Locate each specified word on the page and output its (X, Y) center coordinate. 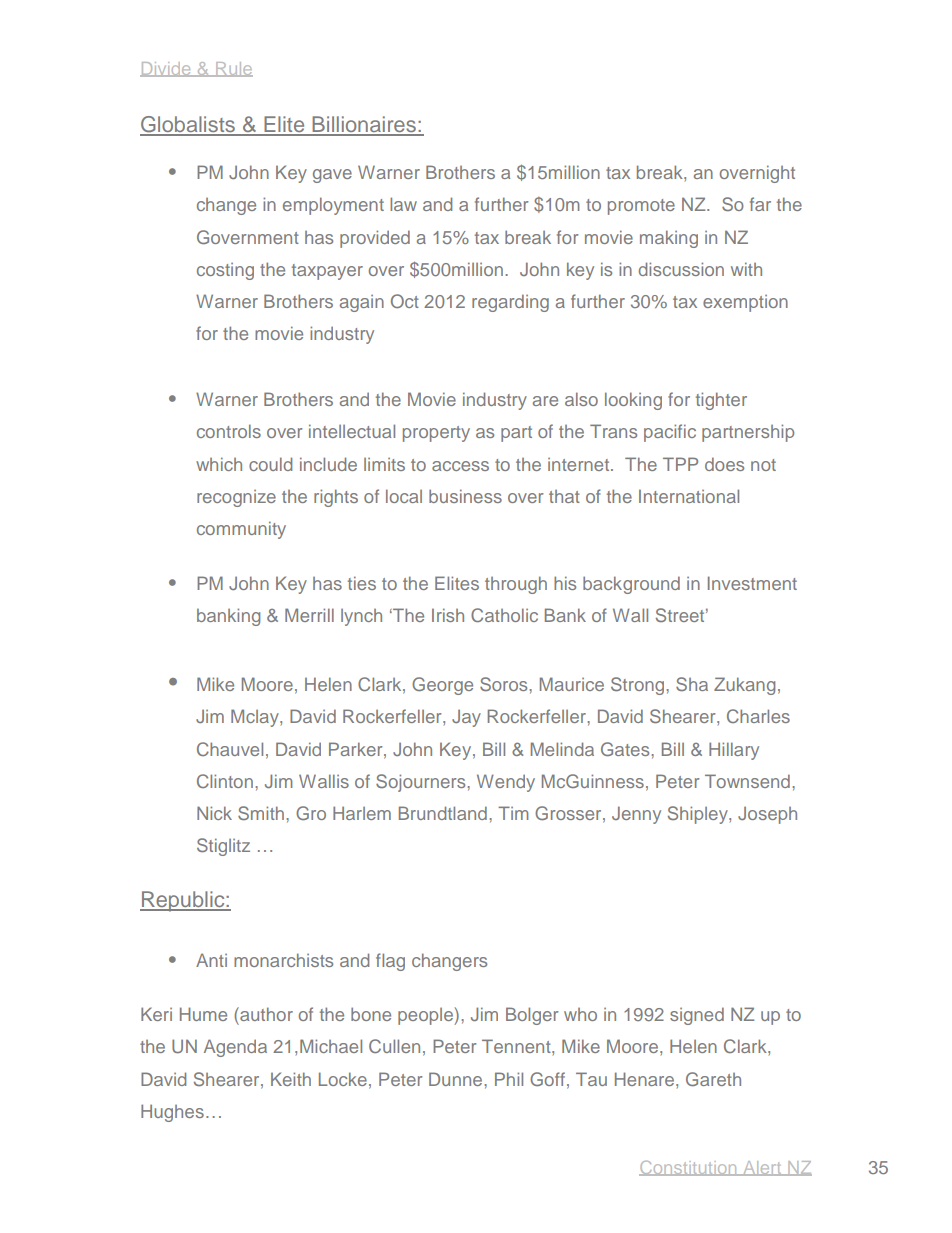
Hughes (172, 1113)
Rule (233, 69)
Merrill (309, 615)
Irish (448, 615)
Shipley (699, 815)
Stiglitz (223, 847)
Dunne (457, 1079)
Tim (513, 813)
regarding (510, 303)
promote (641, 207)
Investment (752, 583)
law (403, 204)
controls (229, 431)
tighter (721, 401)
